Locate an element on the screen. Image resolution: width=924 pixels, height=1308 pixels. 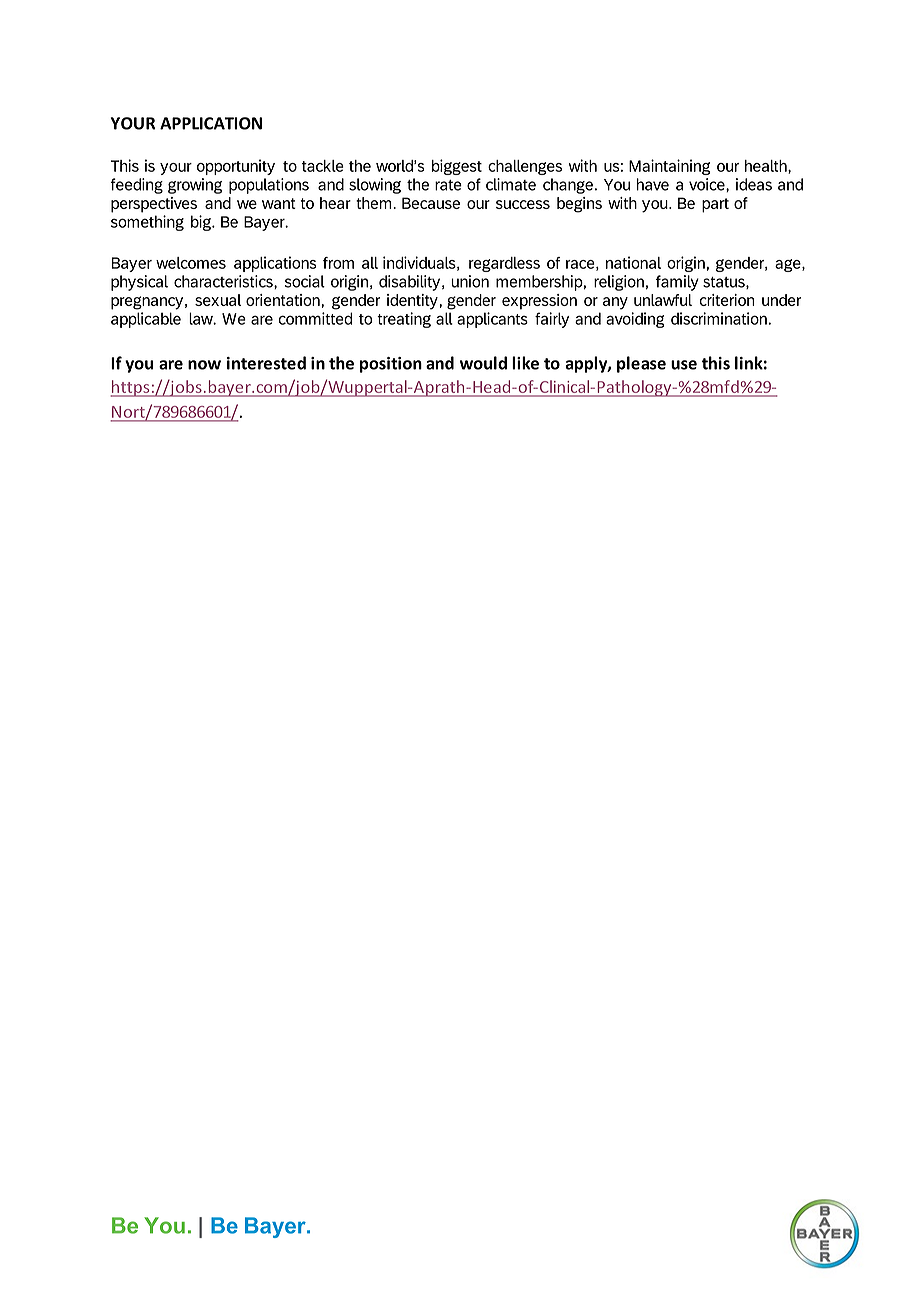
discrimination is located at coordinates (719, 318).
